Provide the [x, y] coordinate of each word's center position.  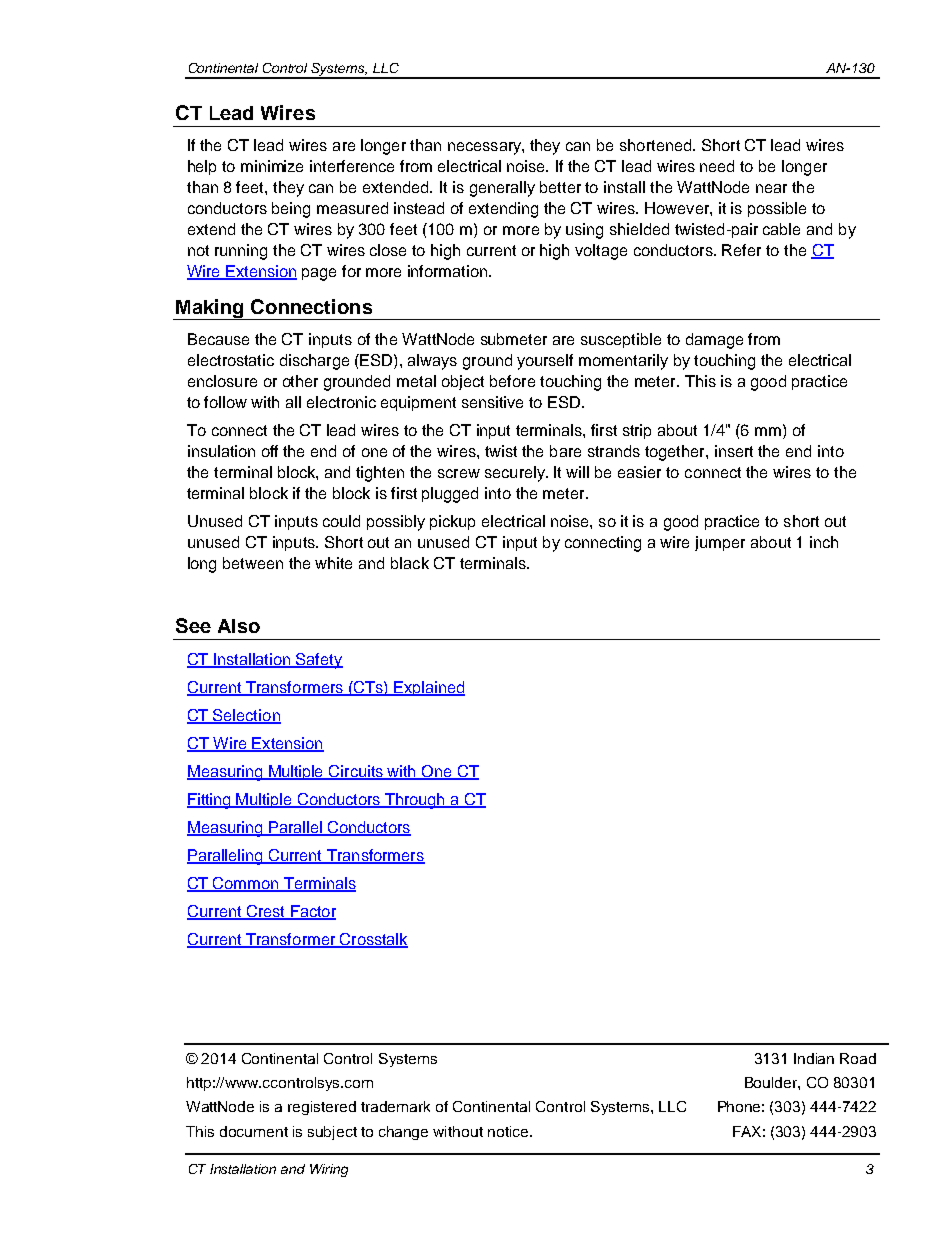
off [270, 451]
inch [824, 542]
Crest [265, 912]
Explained [428, 688]
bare [565, 451]
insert [734, 451]
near [771, 188]
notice [509, 1131]
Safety [318, 661]
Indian [814, 1058]
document [254, 1131]
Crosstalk [373, 940]
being [291, 210]
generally [502, 189]
